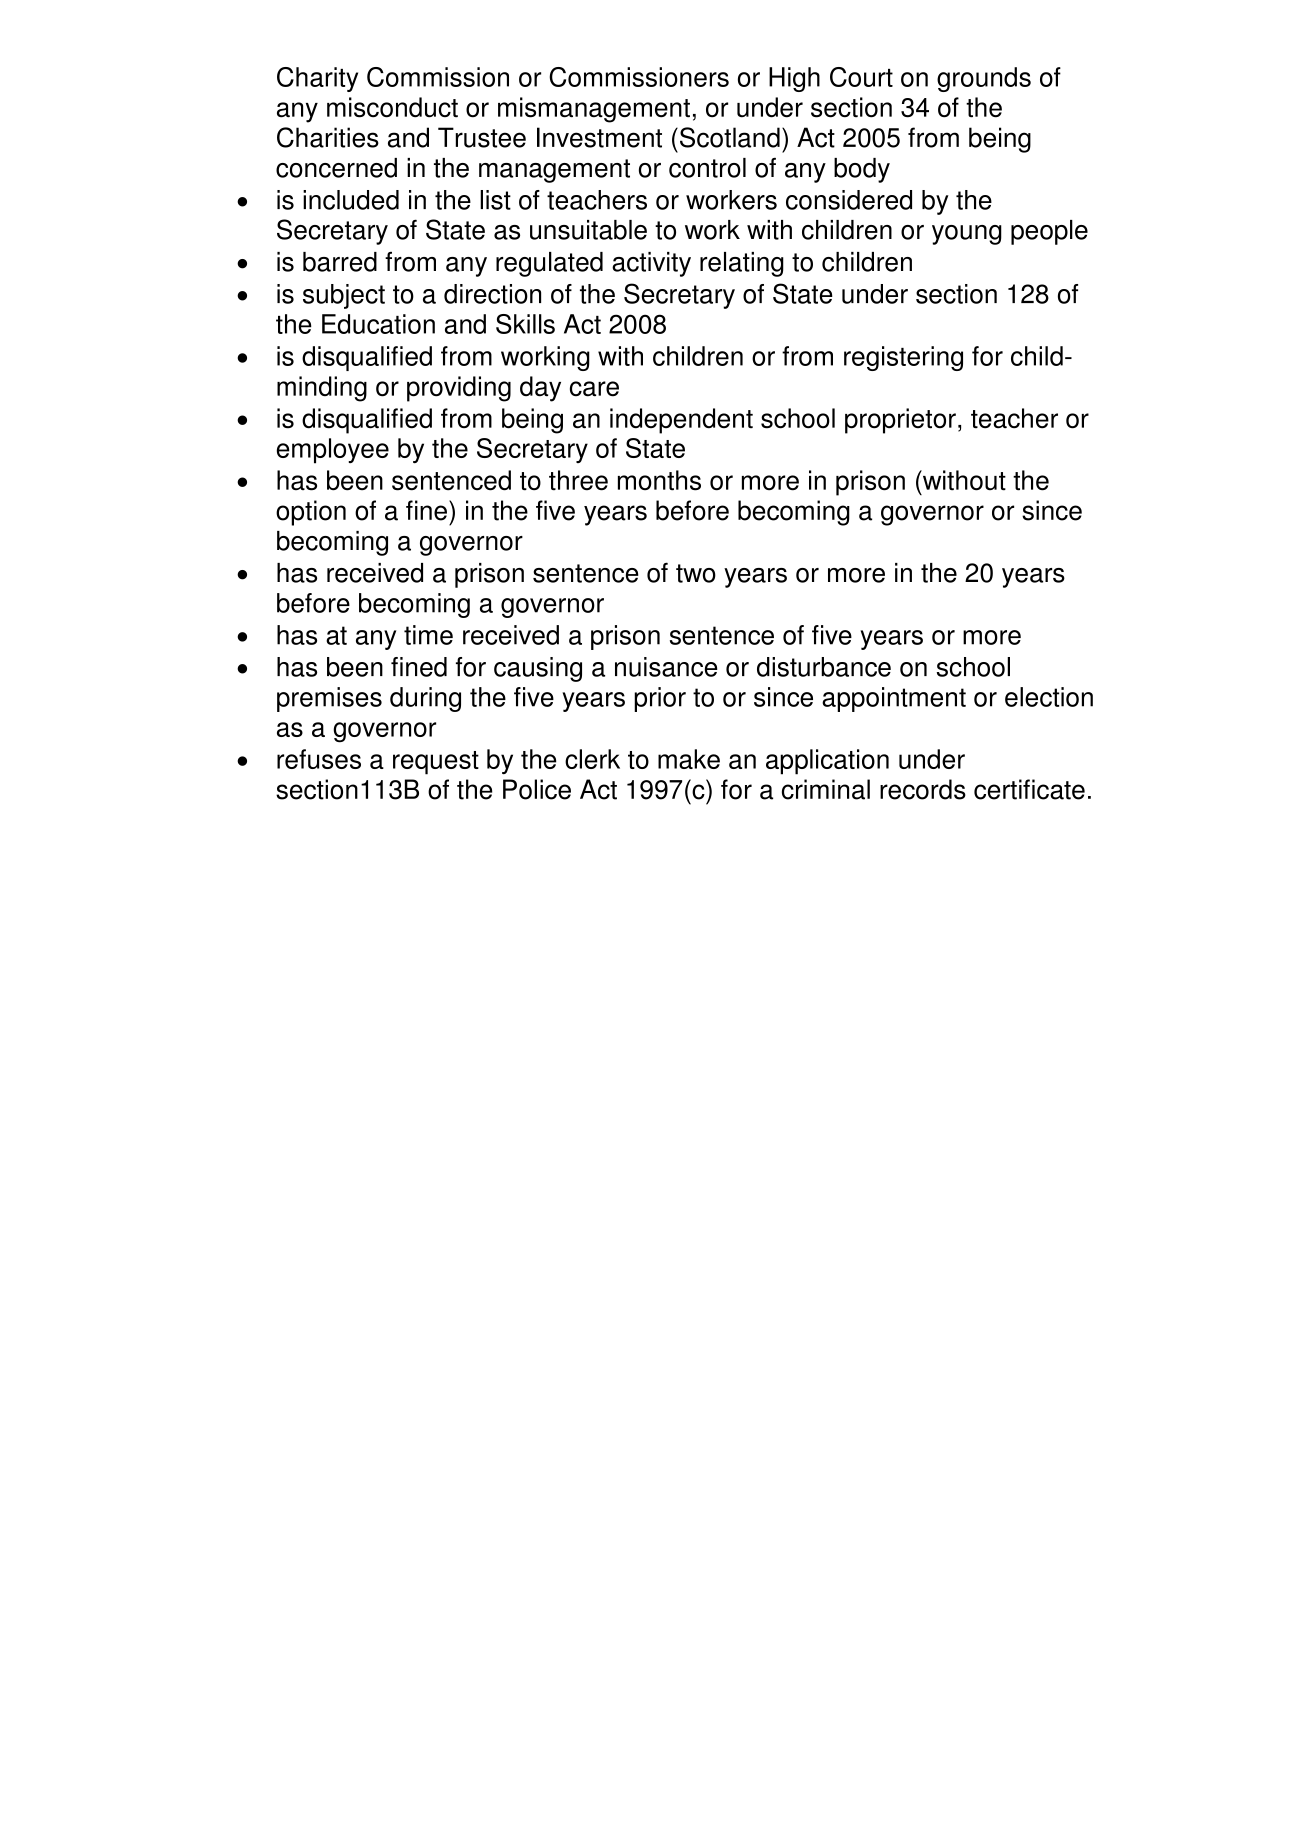 The image size is (1302, 1843). What do you see at coordinates (984, 79) in the document?
I see `grounds` at bounding box center [984, 79].
